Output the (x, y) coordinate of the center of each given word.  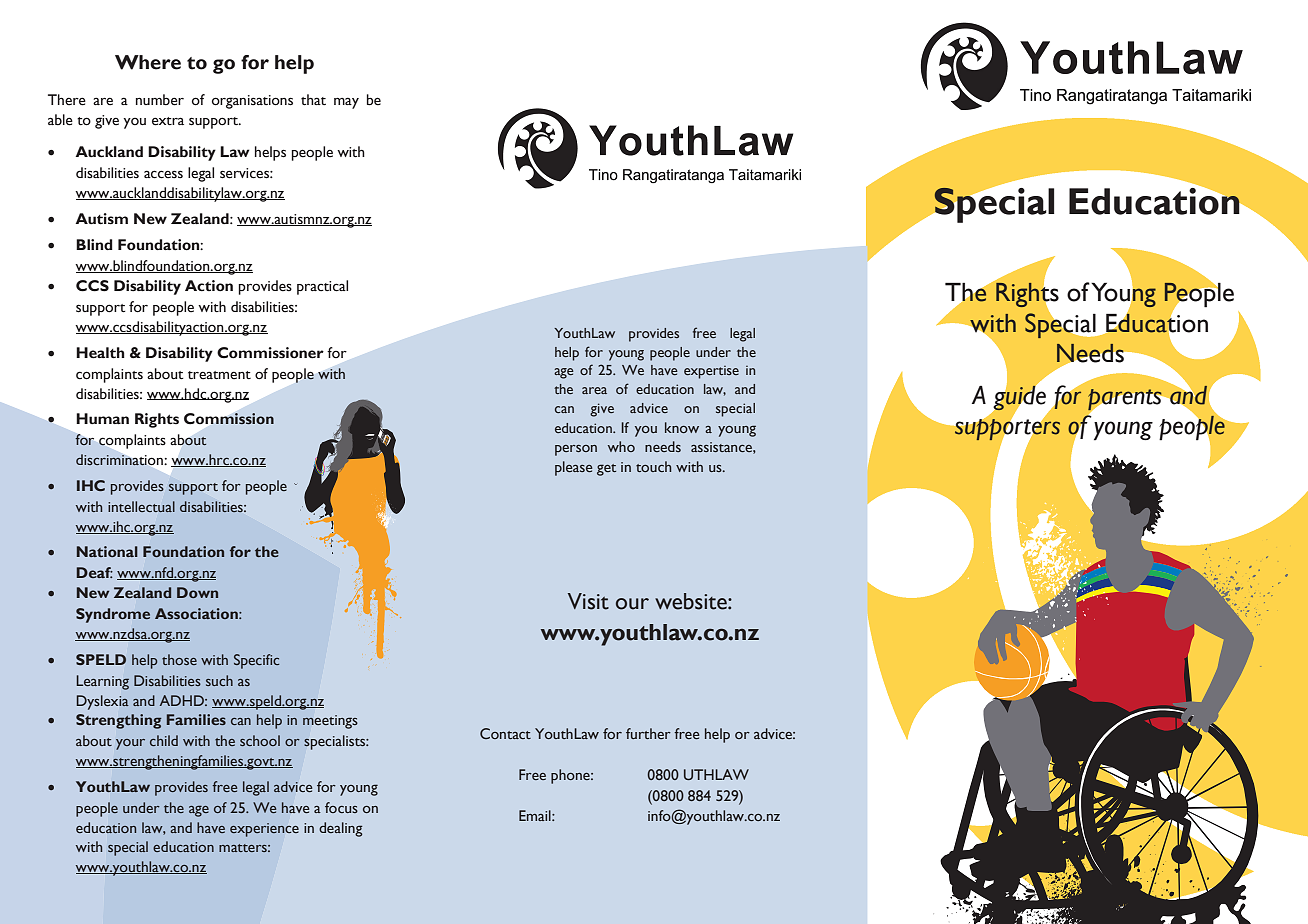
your (130, 744)
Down (197, 592)
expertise (711, 372)
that (313, 100)
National (107, 551)
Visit (588, 601)
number (160, 100)
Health (100, 353)
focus (341, 807)
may (346, 103)
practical (322, 287)
